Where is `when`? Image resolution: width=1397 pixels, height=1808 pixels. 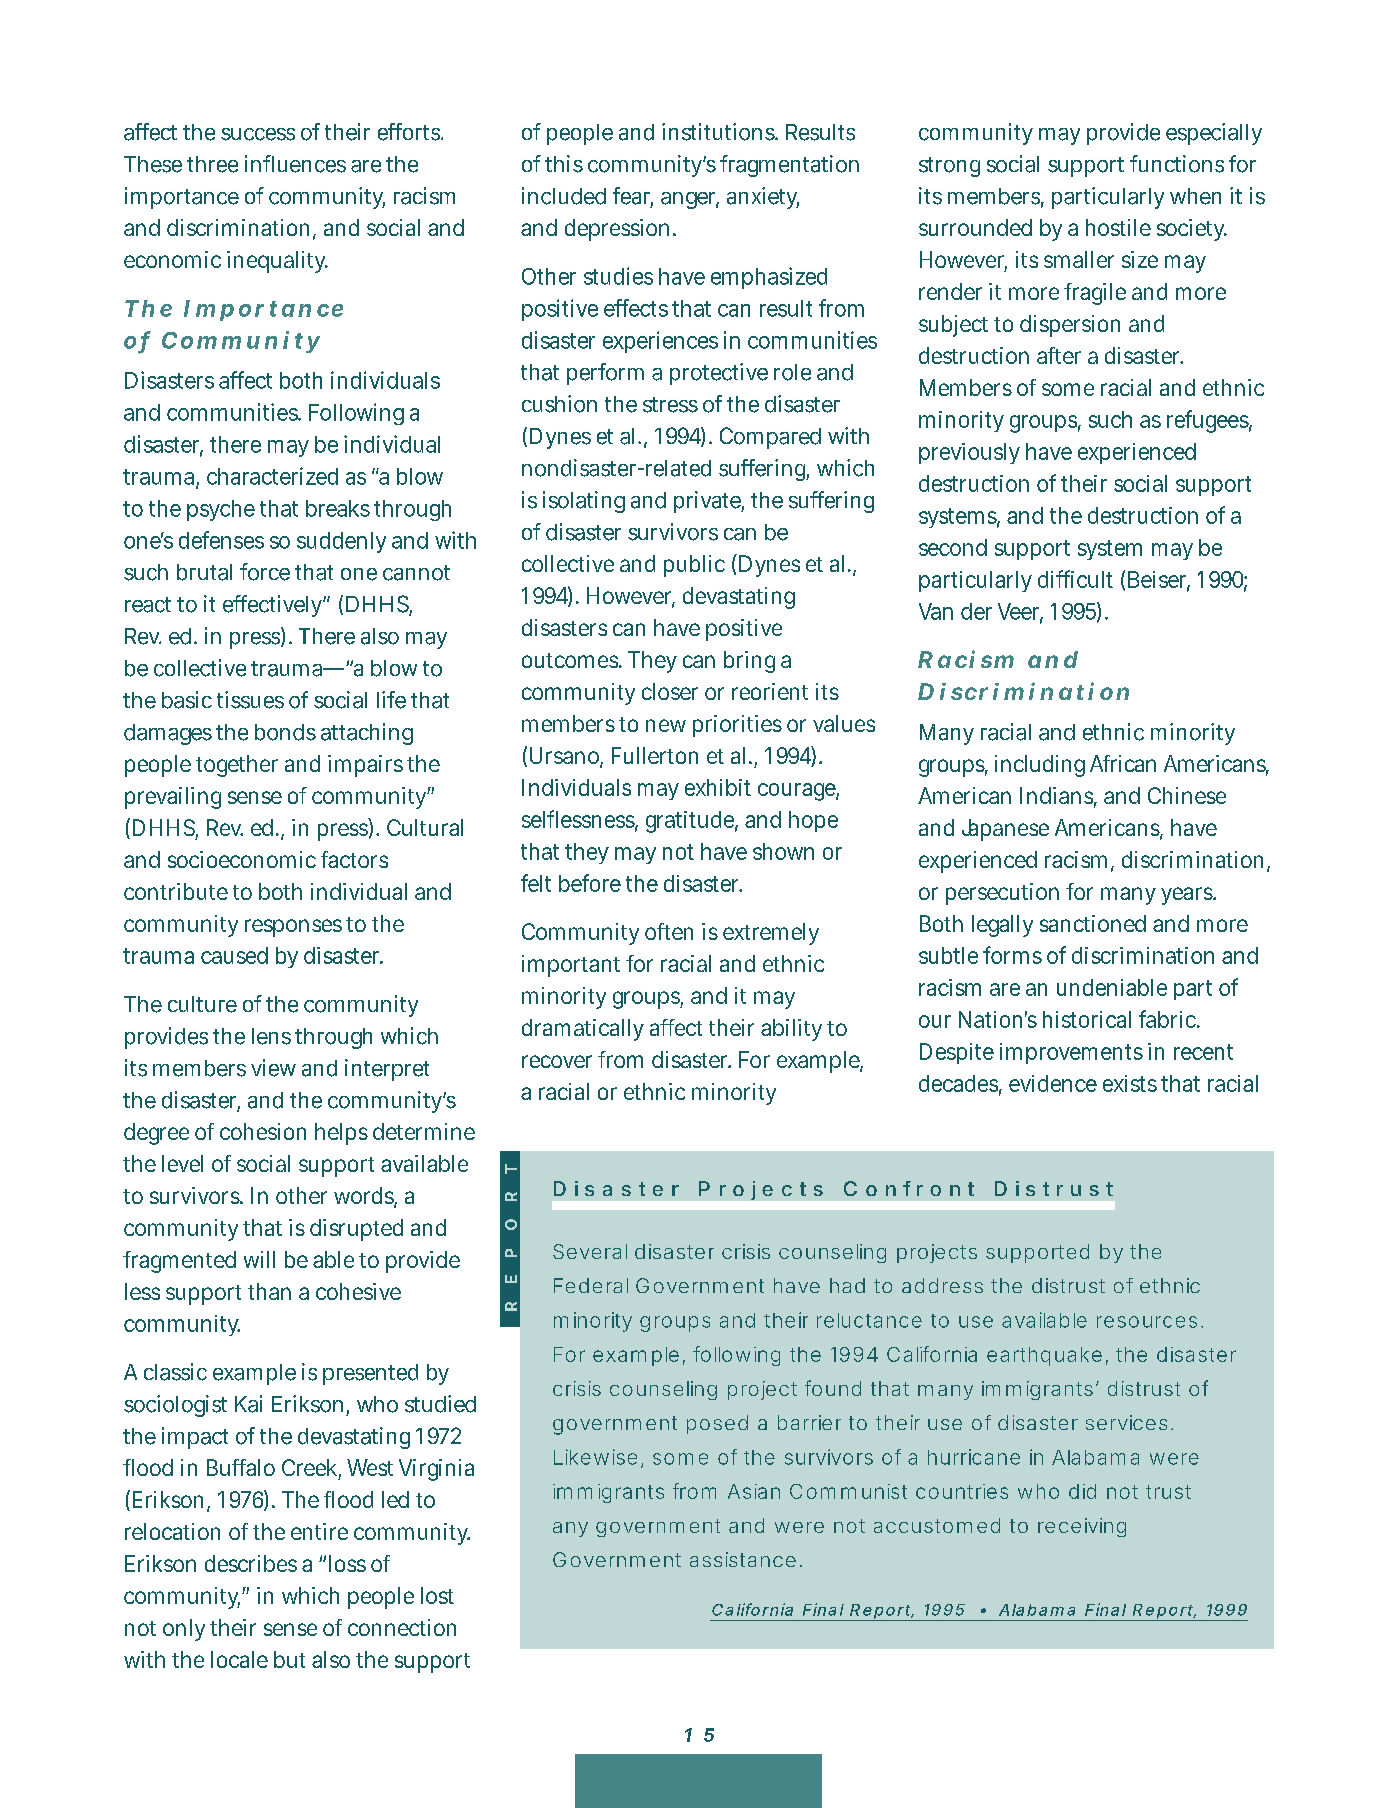 when is located at coordinates (1195, 196).
